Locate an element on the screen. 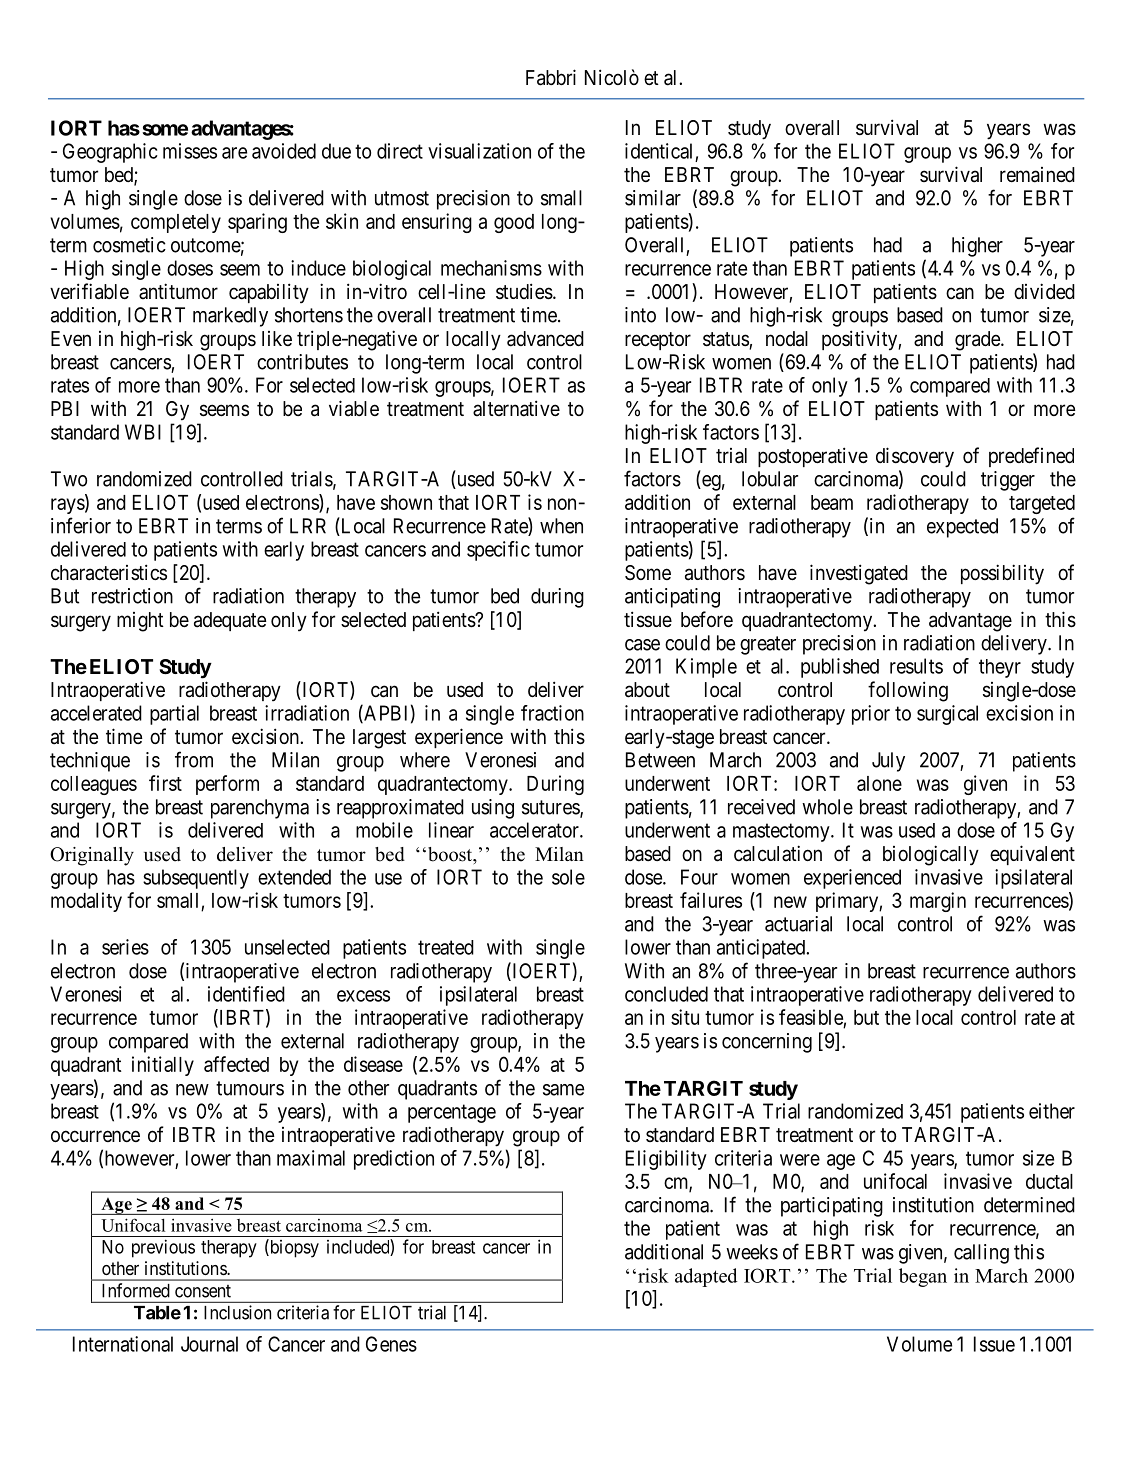 The image size is (1133, 1466). remained is located at coordinates (1037, 175).
